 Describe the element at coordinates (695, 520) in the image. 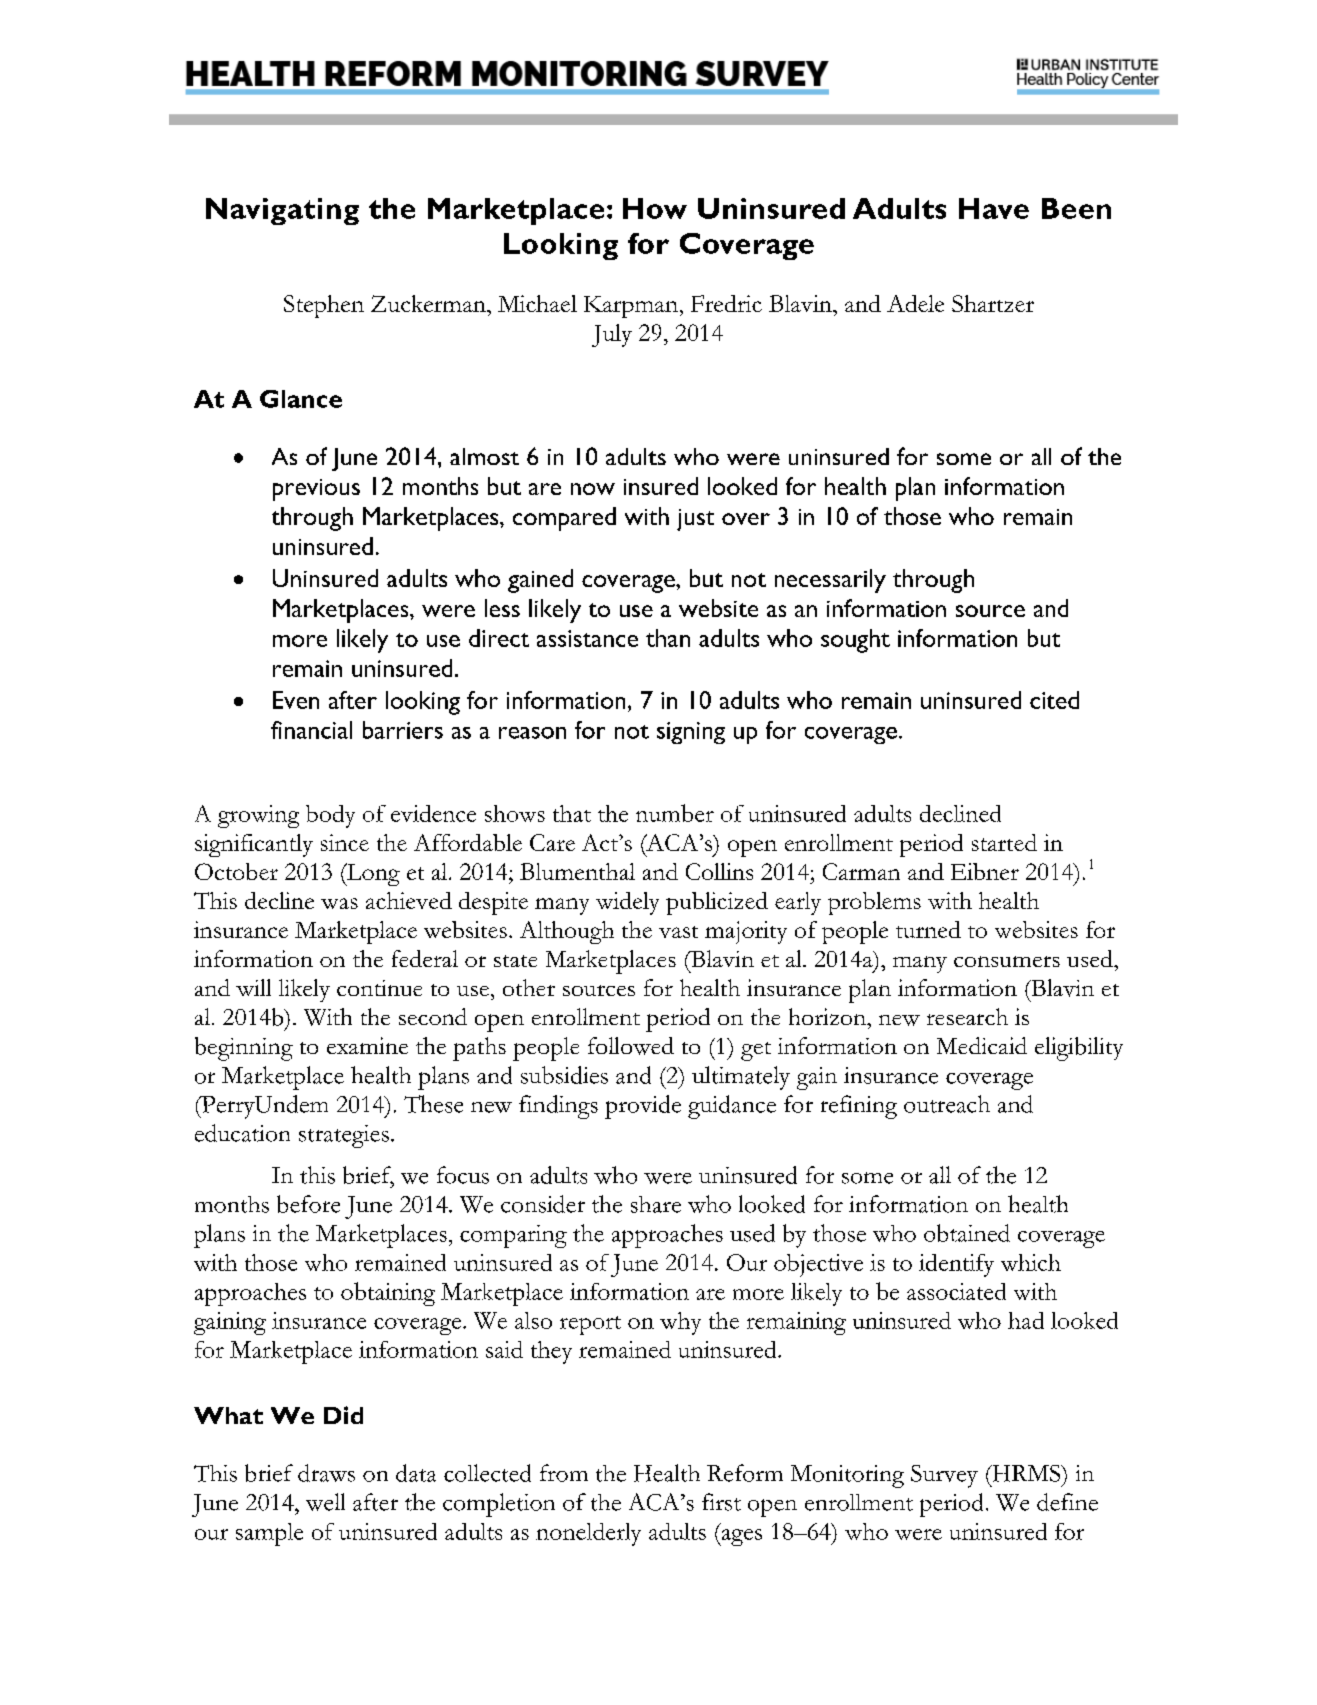

I see `just` at that location.
